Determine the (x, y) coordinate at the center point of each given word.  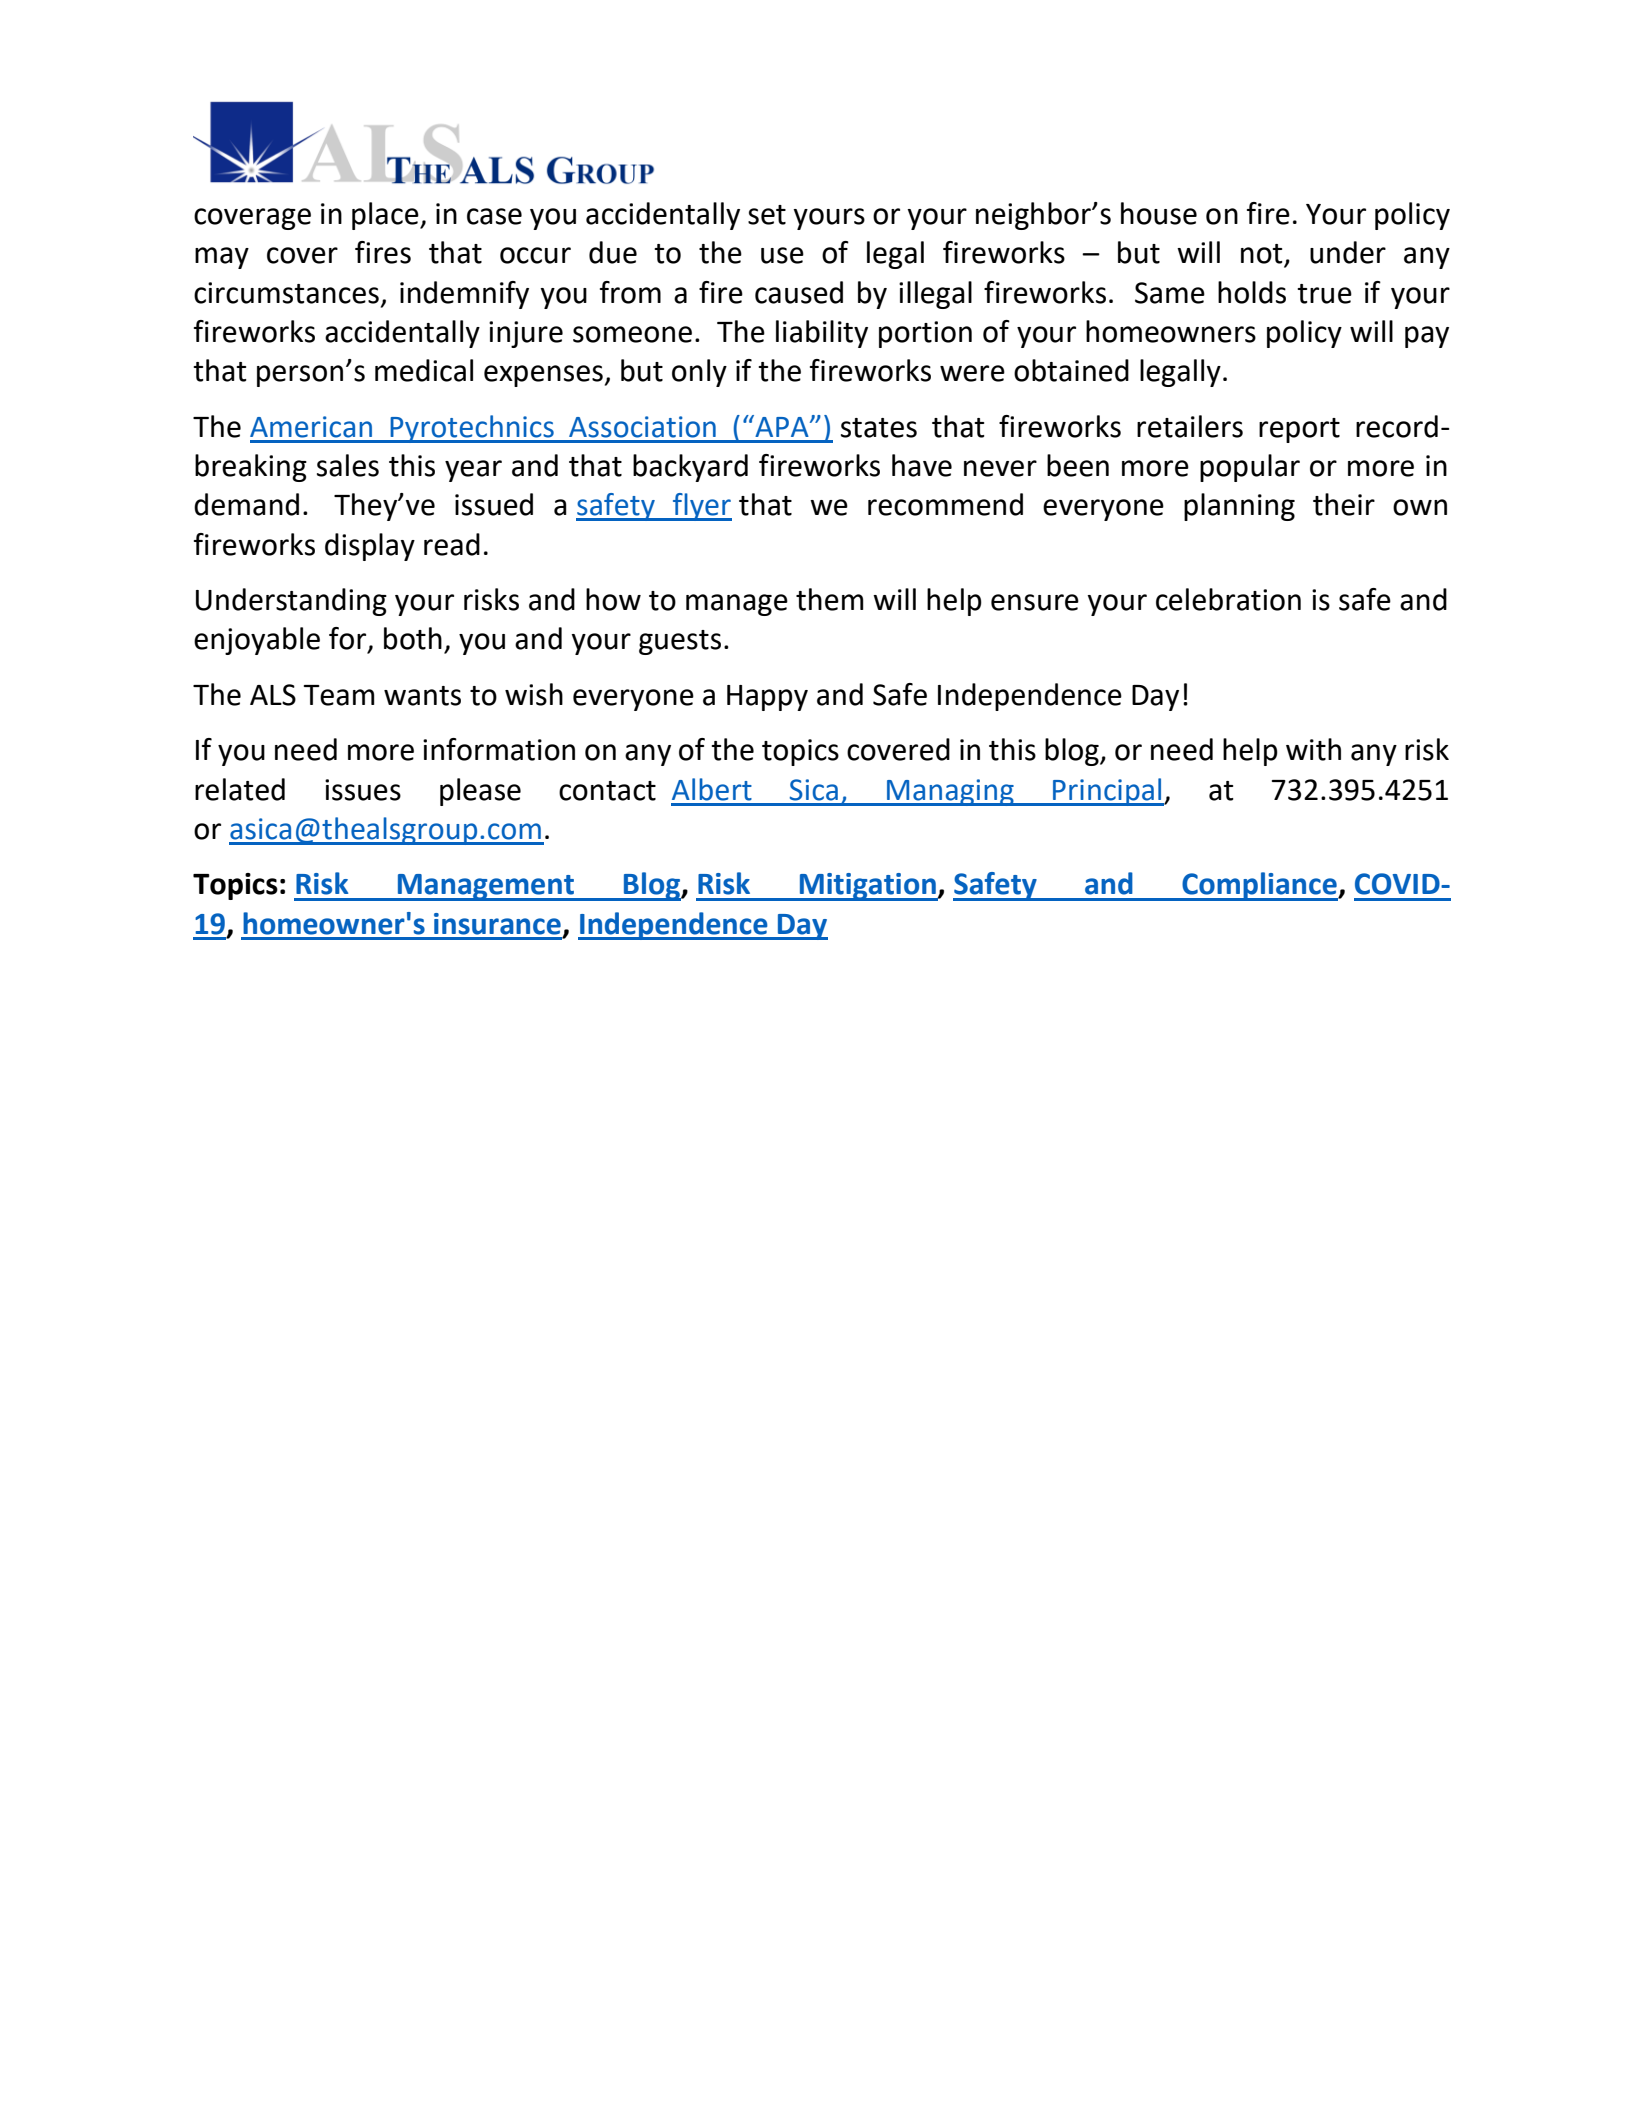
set (767, 215)
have (922, 465)
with (1313, 749)
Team (339, 695)
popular (1250, 468)
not (1263, 255)
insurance (497, 924)
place (386, 216)
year (473, 471)
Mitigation (867, 887)
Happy (767, 698)
